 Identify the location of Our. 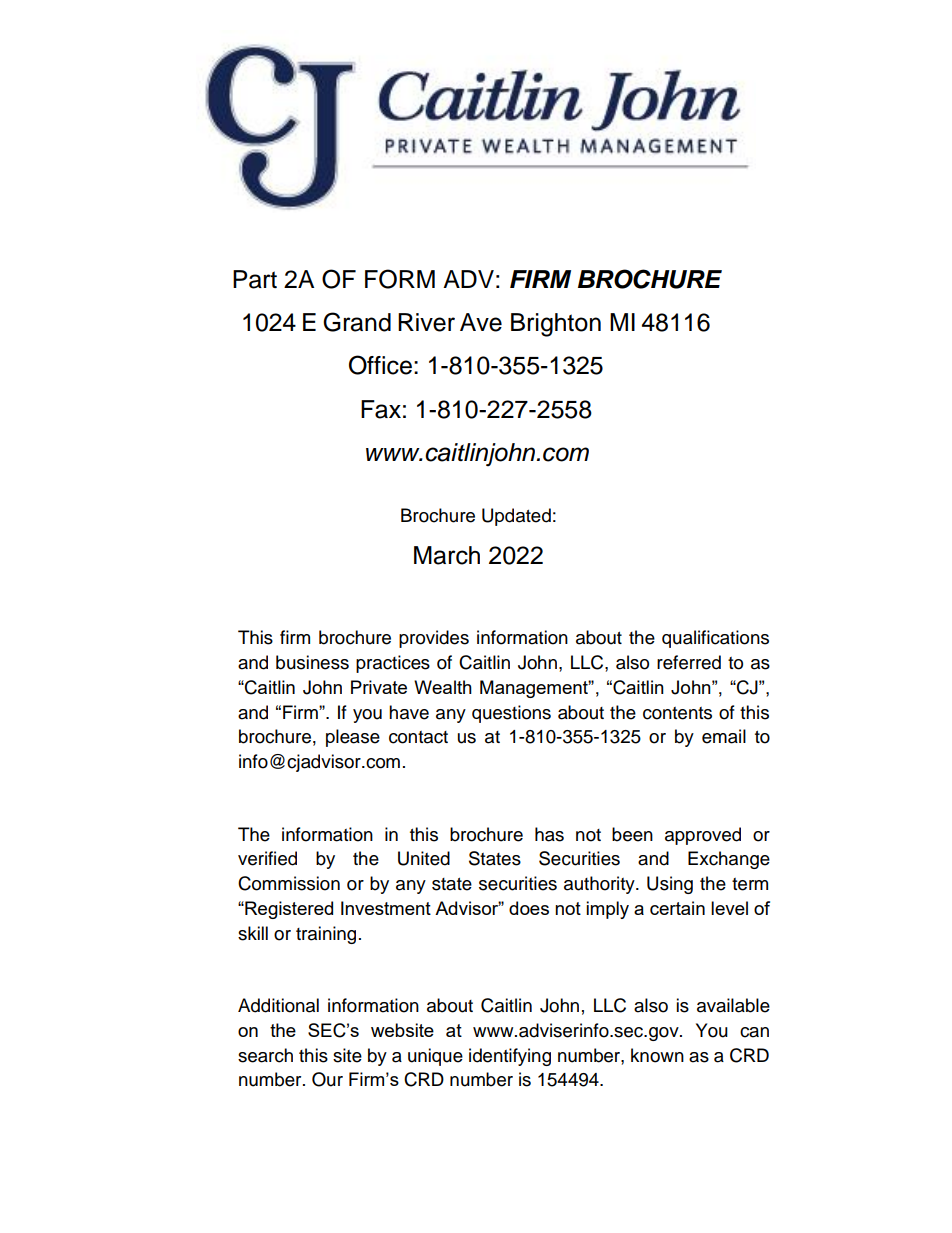
(327, 1079).
